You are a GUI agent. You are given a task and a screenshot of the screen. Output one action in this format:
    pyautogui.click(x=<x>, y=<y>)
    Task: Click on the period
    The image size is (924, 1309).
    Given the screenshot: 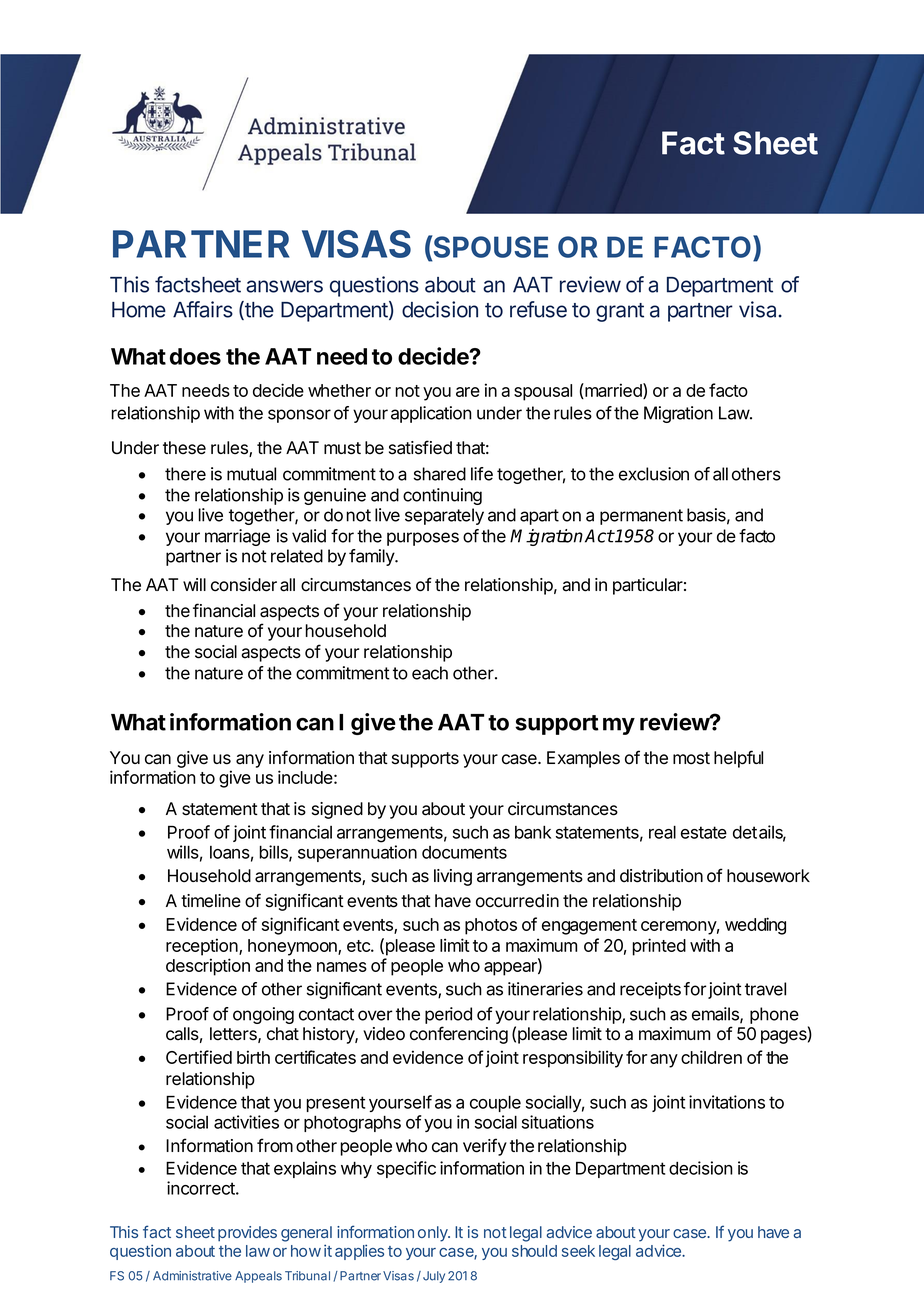 What is the action you would take?
    pyautogui.click(x=448, y=1015)
